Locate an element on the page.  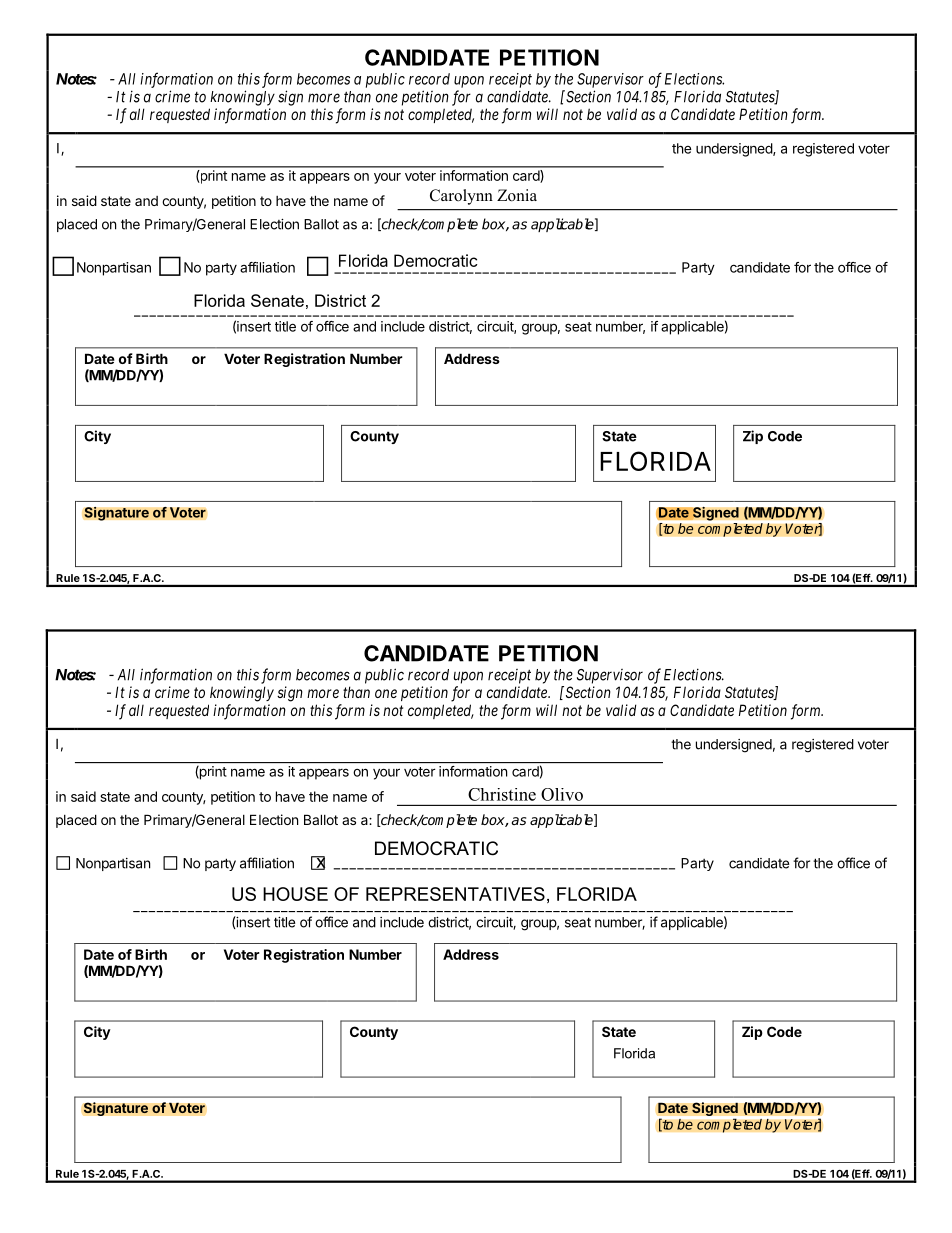
Carolynn is located at coordinates (461, 197).
